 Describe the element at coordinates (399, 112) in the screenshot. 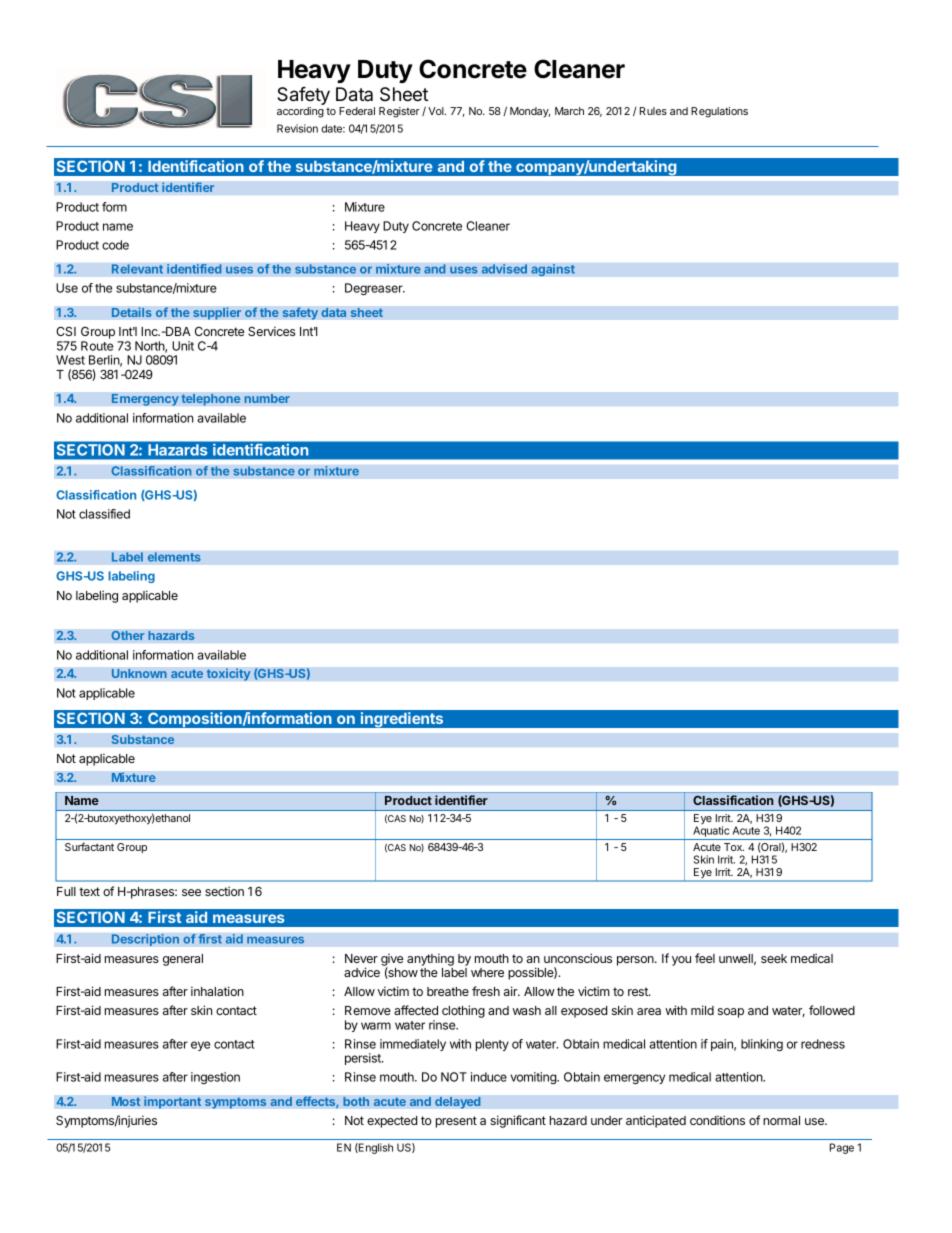

I see `Register` at that location.
